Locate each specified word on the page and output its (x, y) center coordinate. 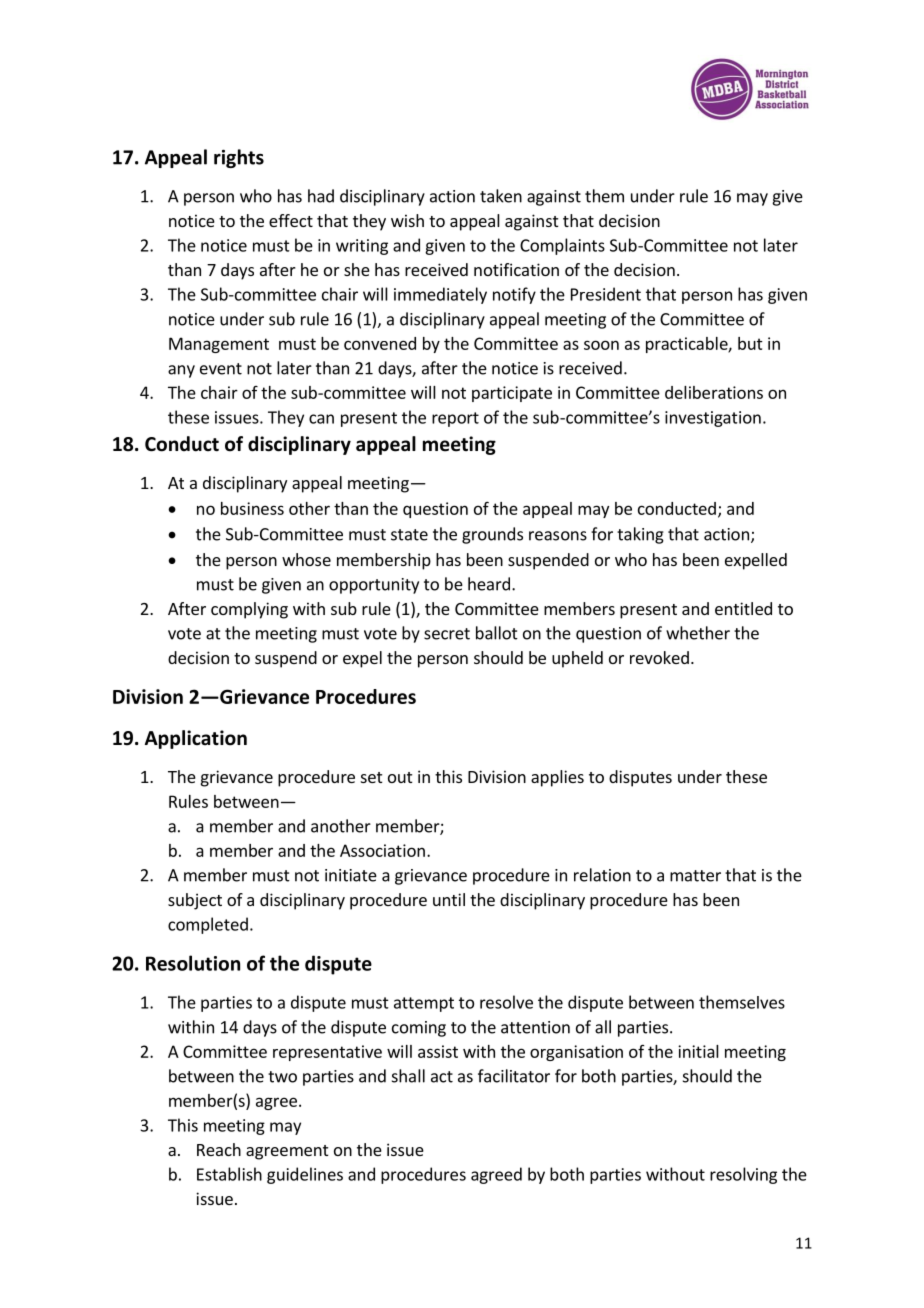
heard (489, 584)
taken (501, 196)
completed (208, 925)
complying (249, 610)
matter (695, 876)
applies (557, 778)
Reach (219, 1149)
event (221, 369)
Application (196, 739)
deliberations (714, 392)
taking (640, 535)
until (449, 899)
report (455, 419)
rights (239, 158)
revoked (659, 657)
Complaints (562, 246)
